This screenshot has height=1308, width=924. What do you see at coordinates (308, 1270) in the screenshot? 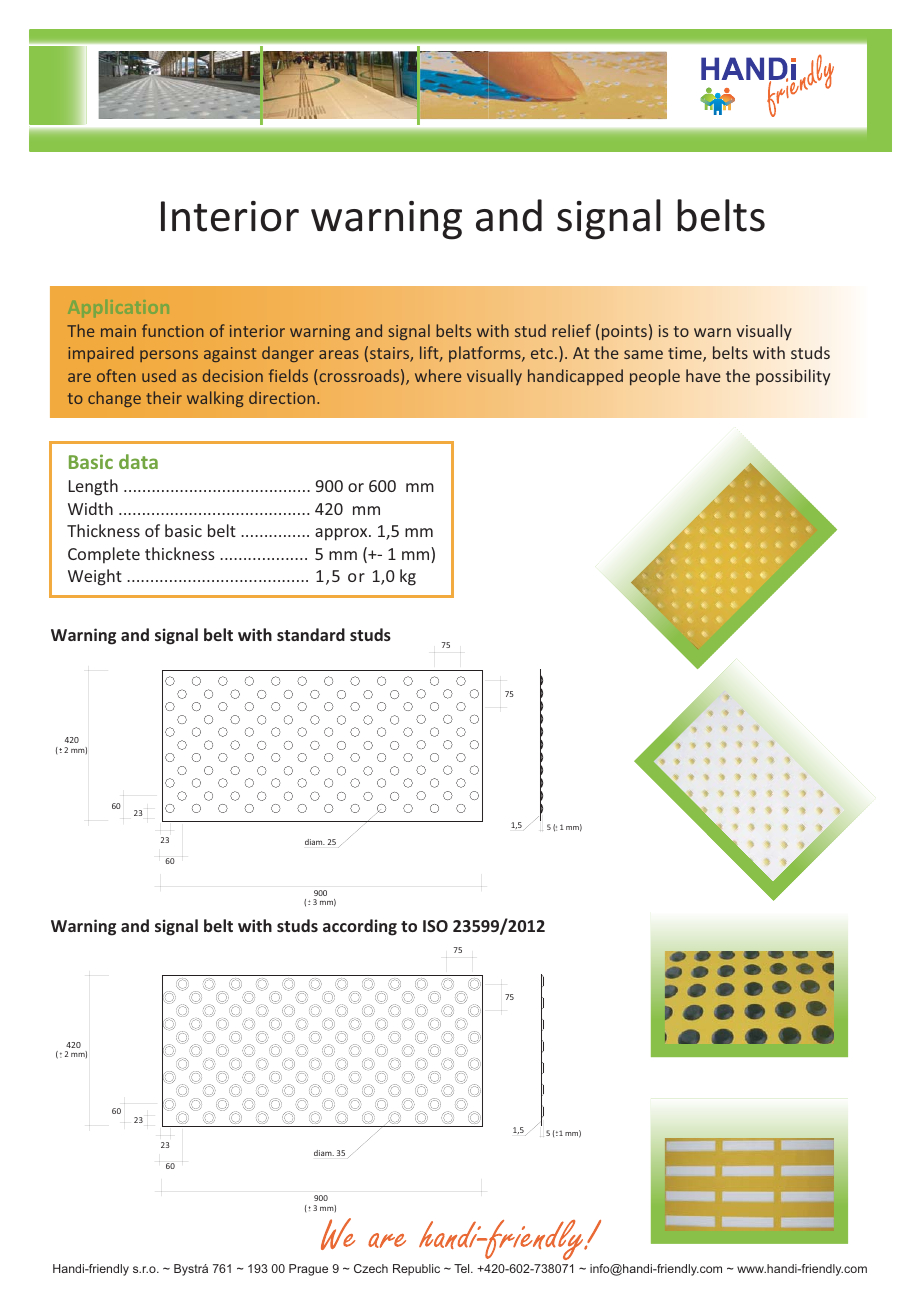
I see `Prague` at bounding box center [308, 1270].
